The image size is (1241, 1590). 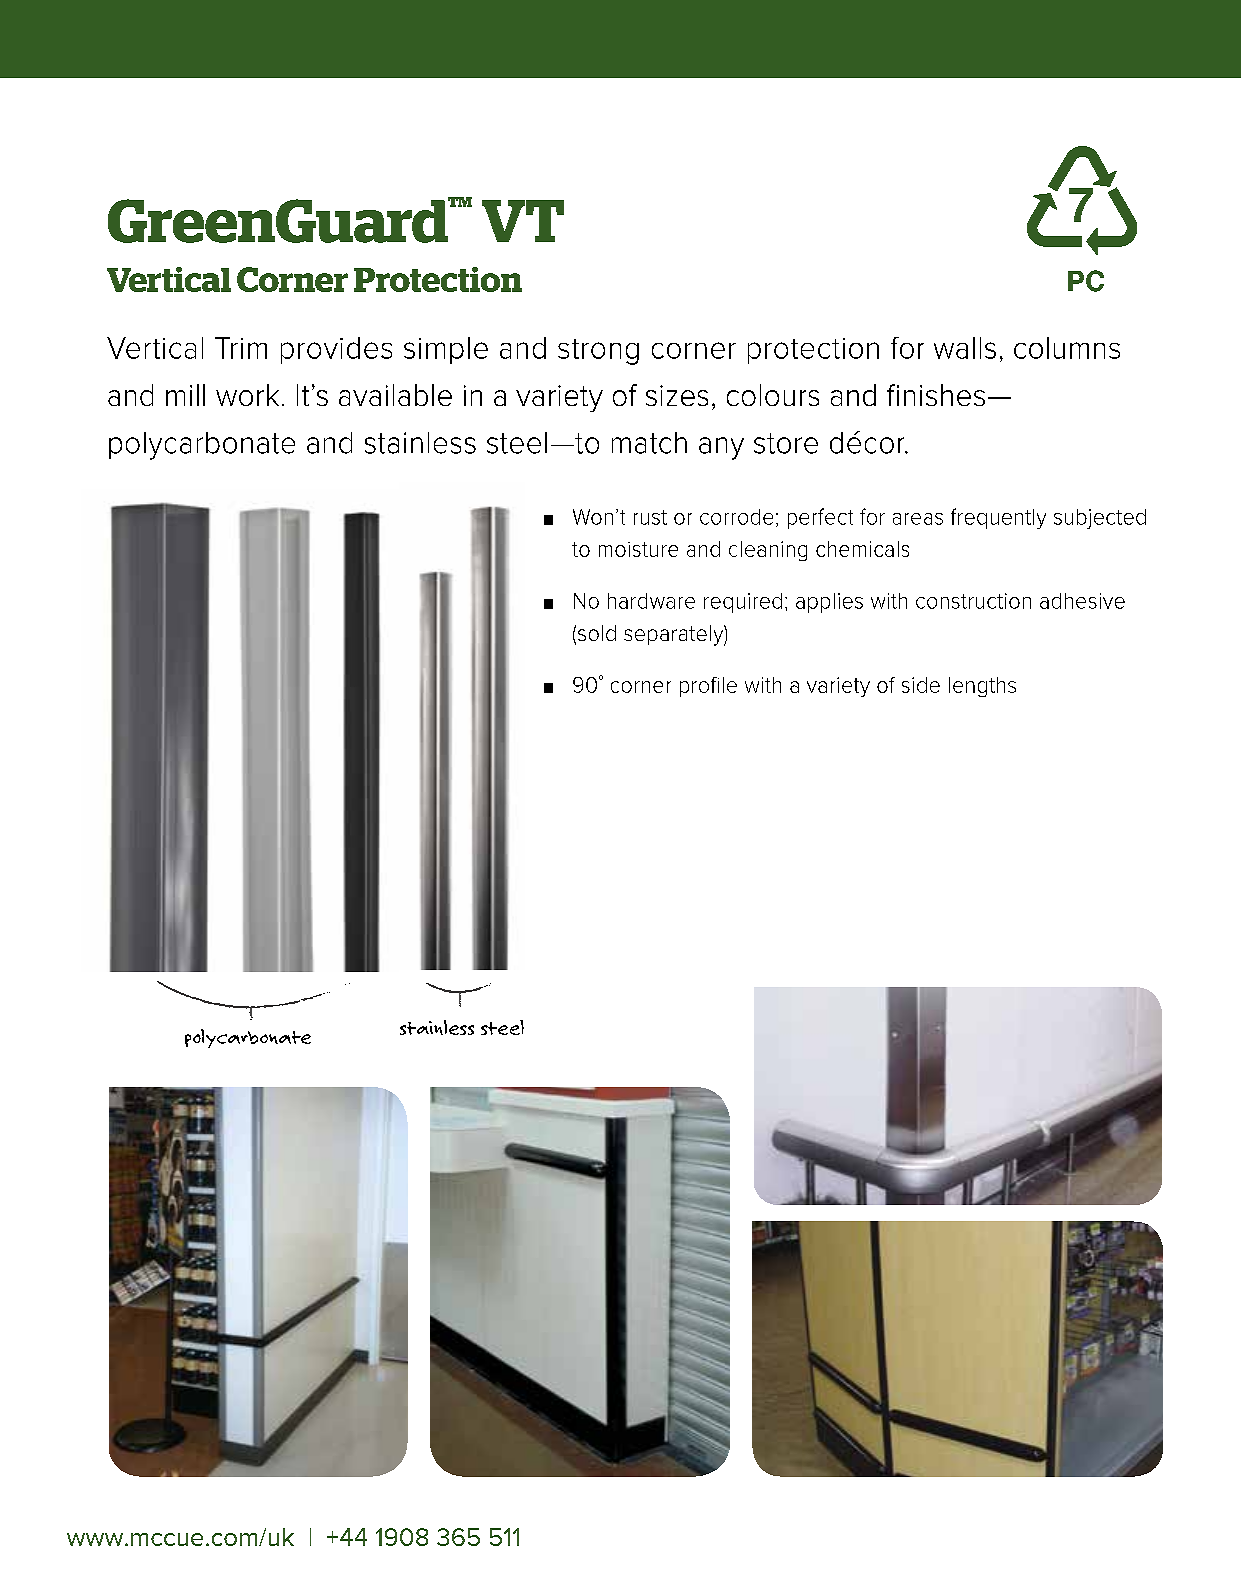 What do you see at coordinates (597, 633) in the page?
I see `sold` at bounding box center [597, 633].
